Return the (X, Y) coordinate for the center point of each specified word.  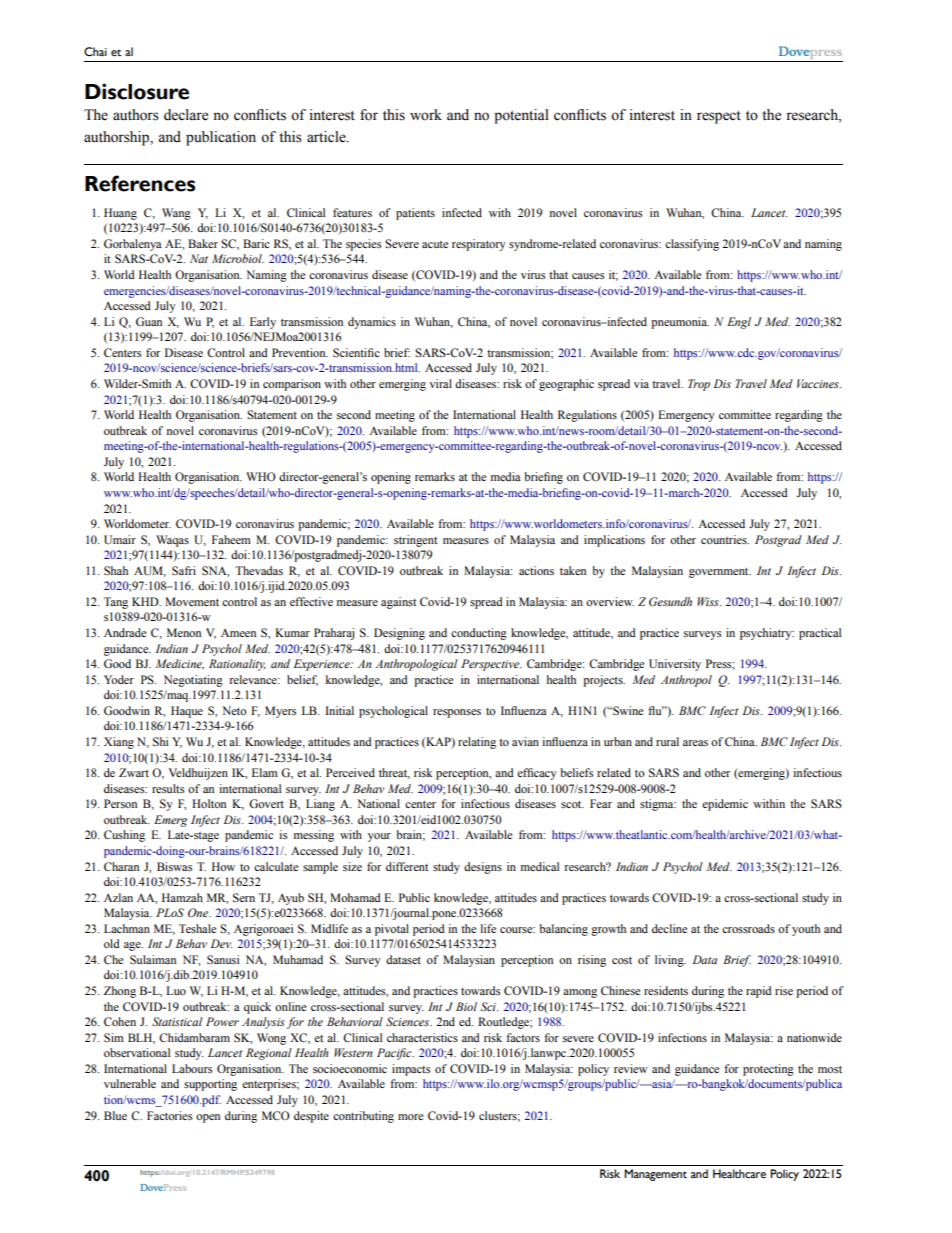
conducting (479, 634)
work (426, 115)
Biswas (174, 866)
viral (440, 383)
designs (483, 868)
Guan (149, 321)
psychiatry (767, 634)
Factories (169, 1115)
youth (806, 930)
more (410, 1117)
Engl (739, 323)
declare (186, 115)
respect (719, 117)
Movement (192, 601)
